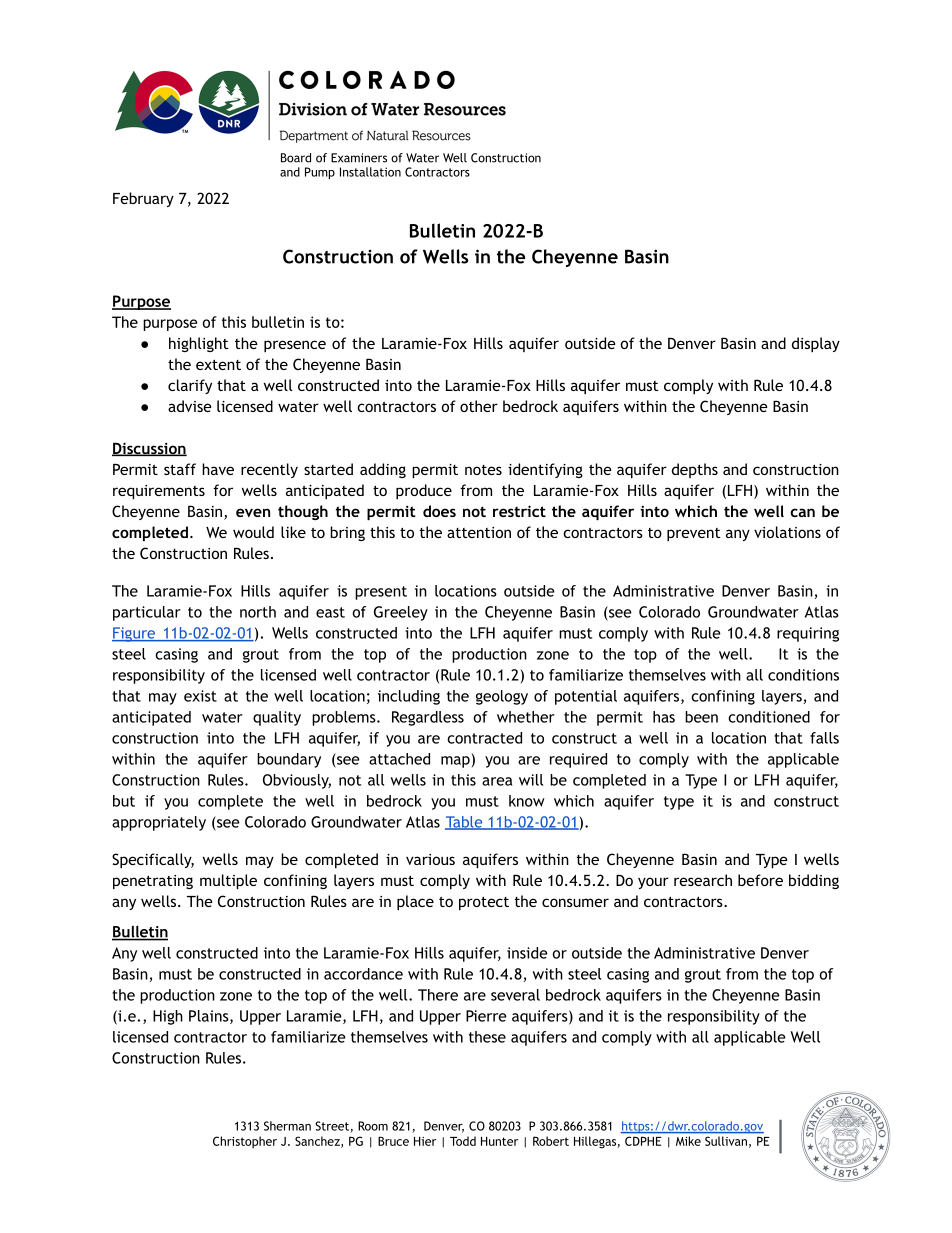  What do you see at coordinates (245, 1142) in the screenshot?
I see `Christopher` at bounding box center [245, 1142].
